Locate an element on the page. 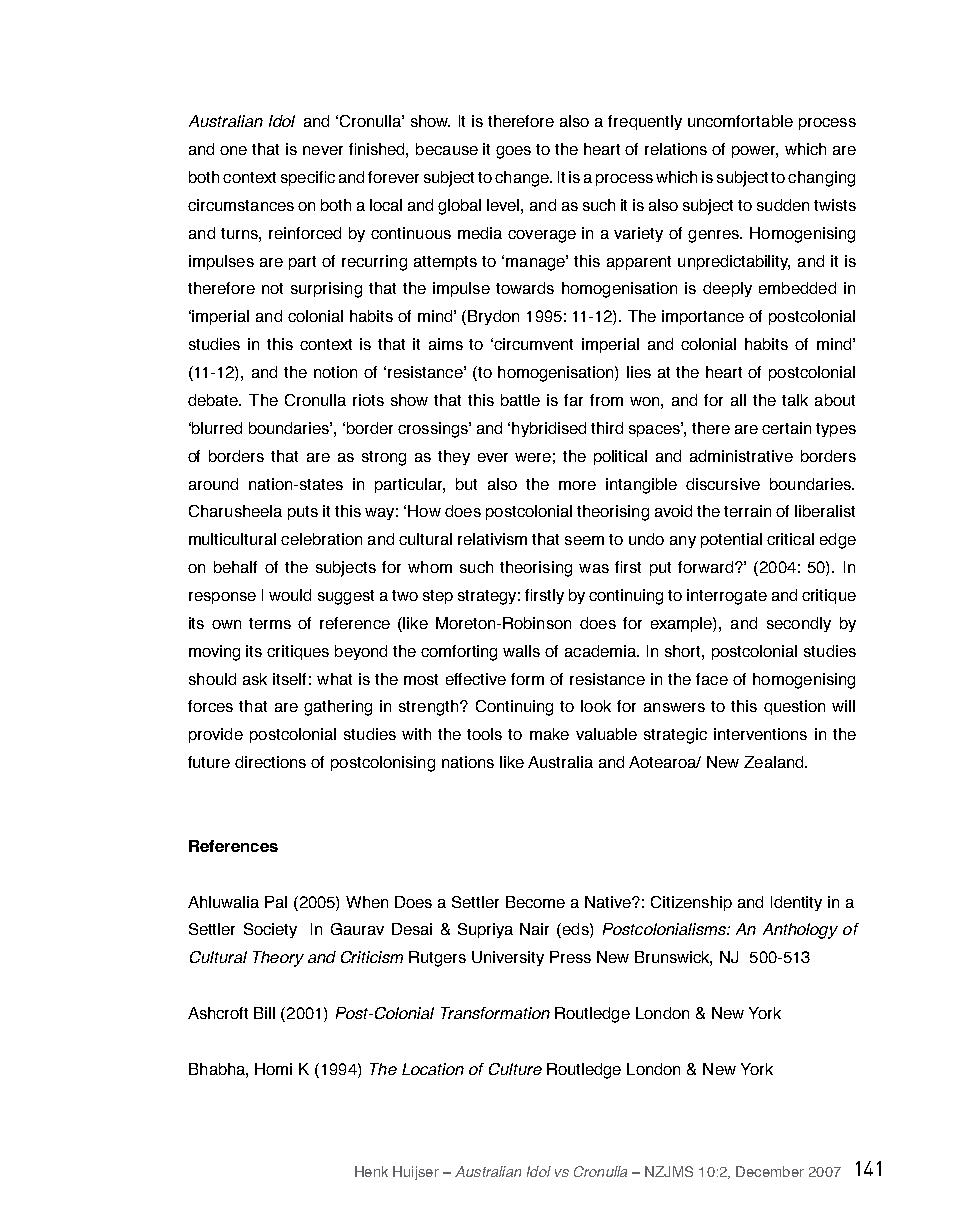  goes is located at coordinates (513, 152).
